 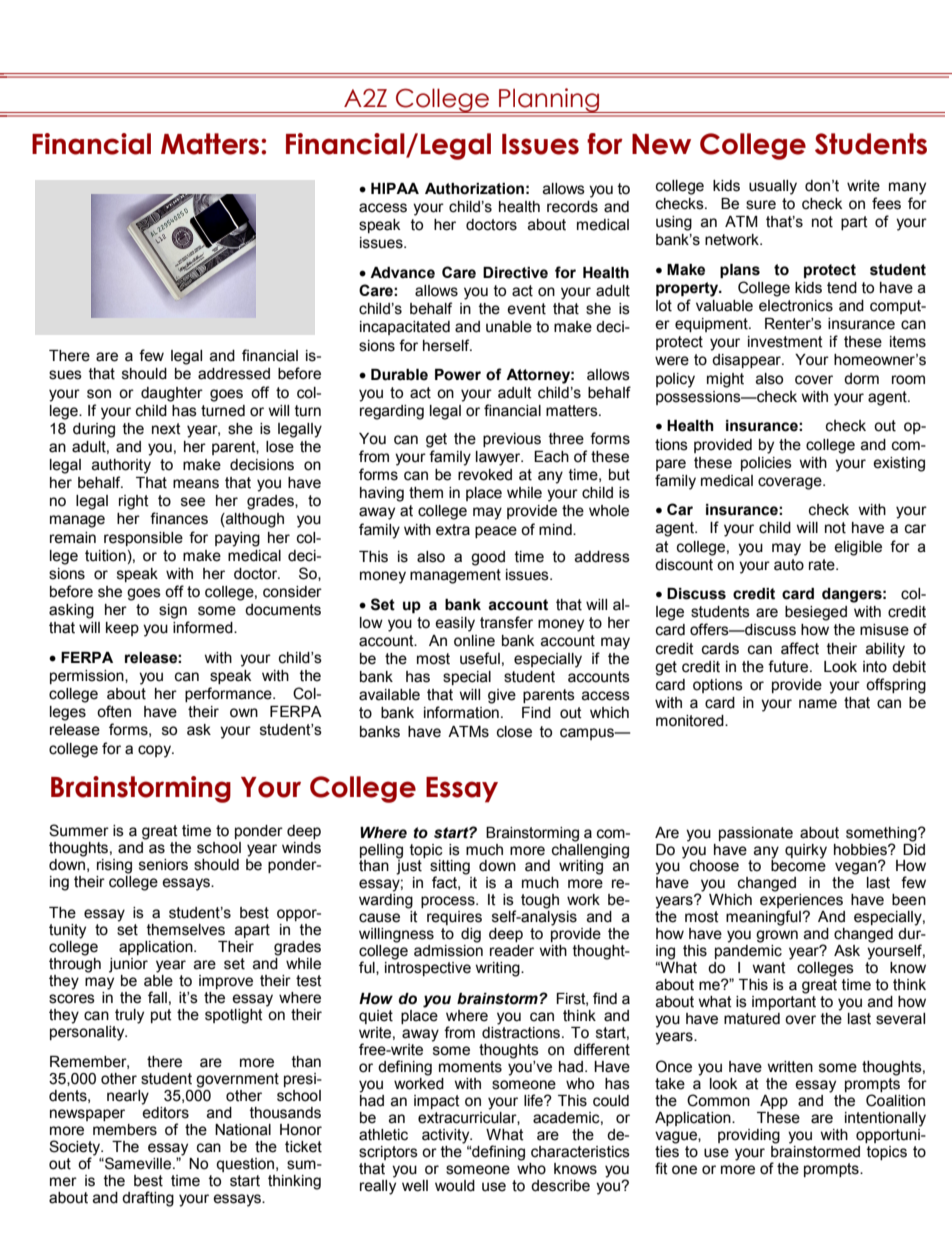 What do you see at coordinates (454, 918) in the document?
I see `requires` at bounding box center [454, 918].
